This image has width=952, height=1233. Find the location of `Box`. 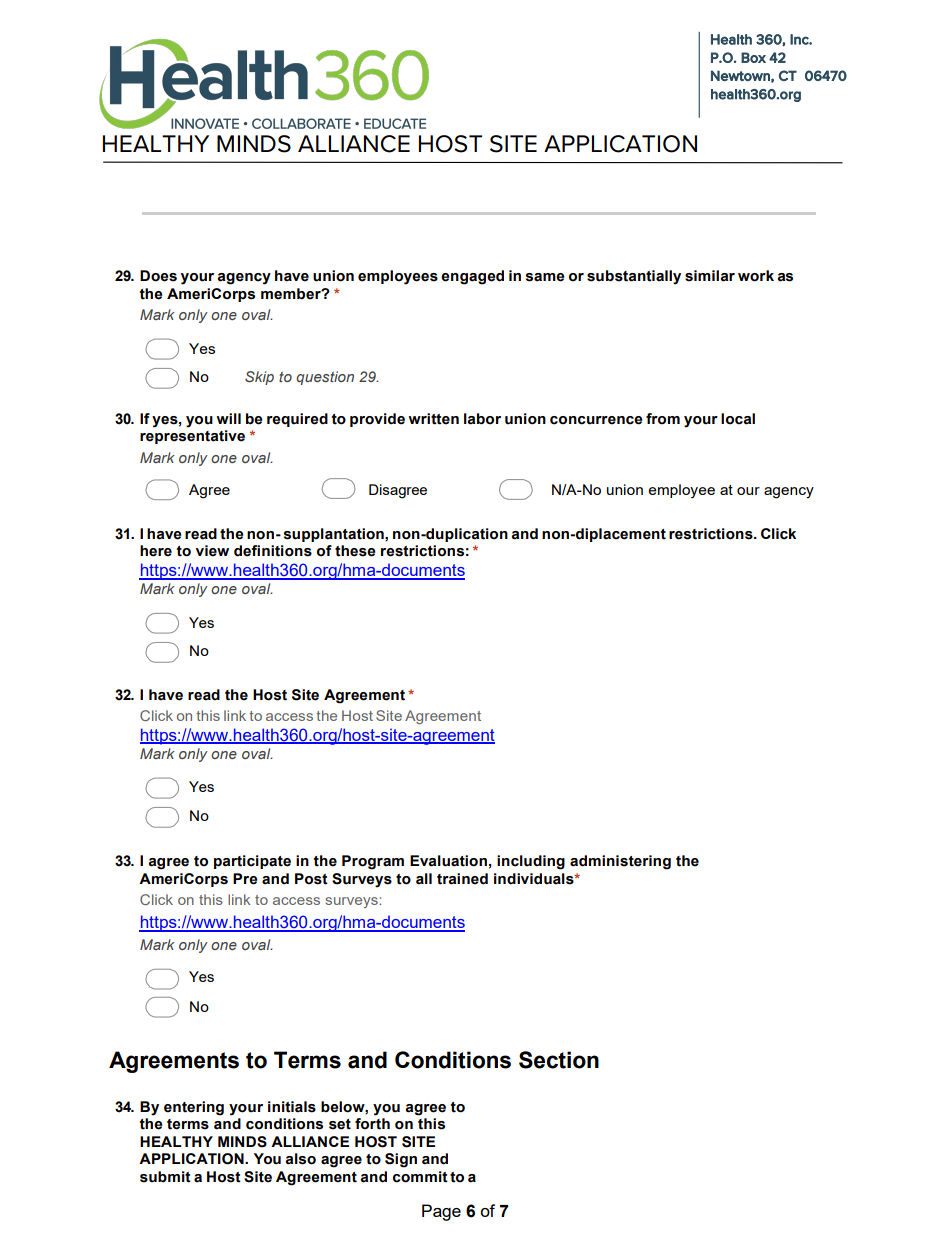

Box is located at coordinates (753, 57).
